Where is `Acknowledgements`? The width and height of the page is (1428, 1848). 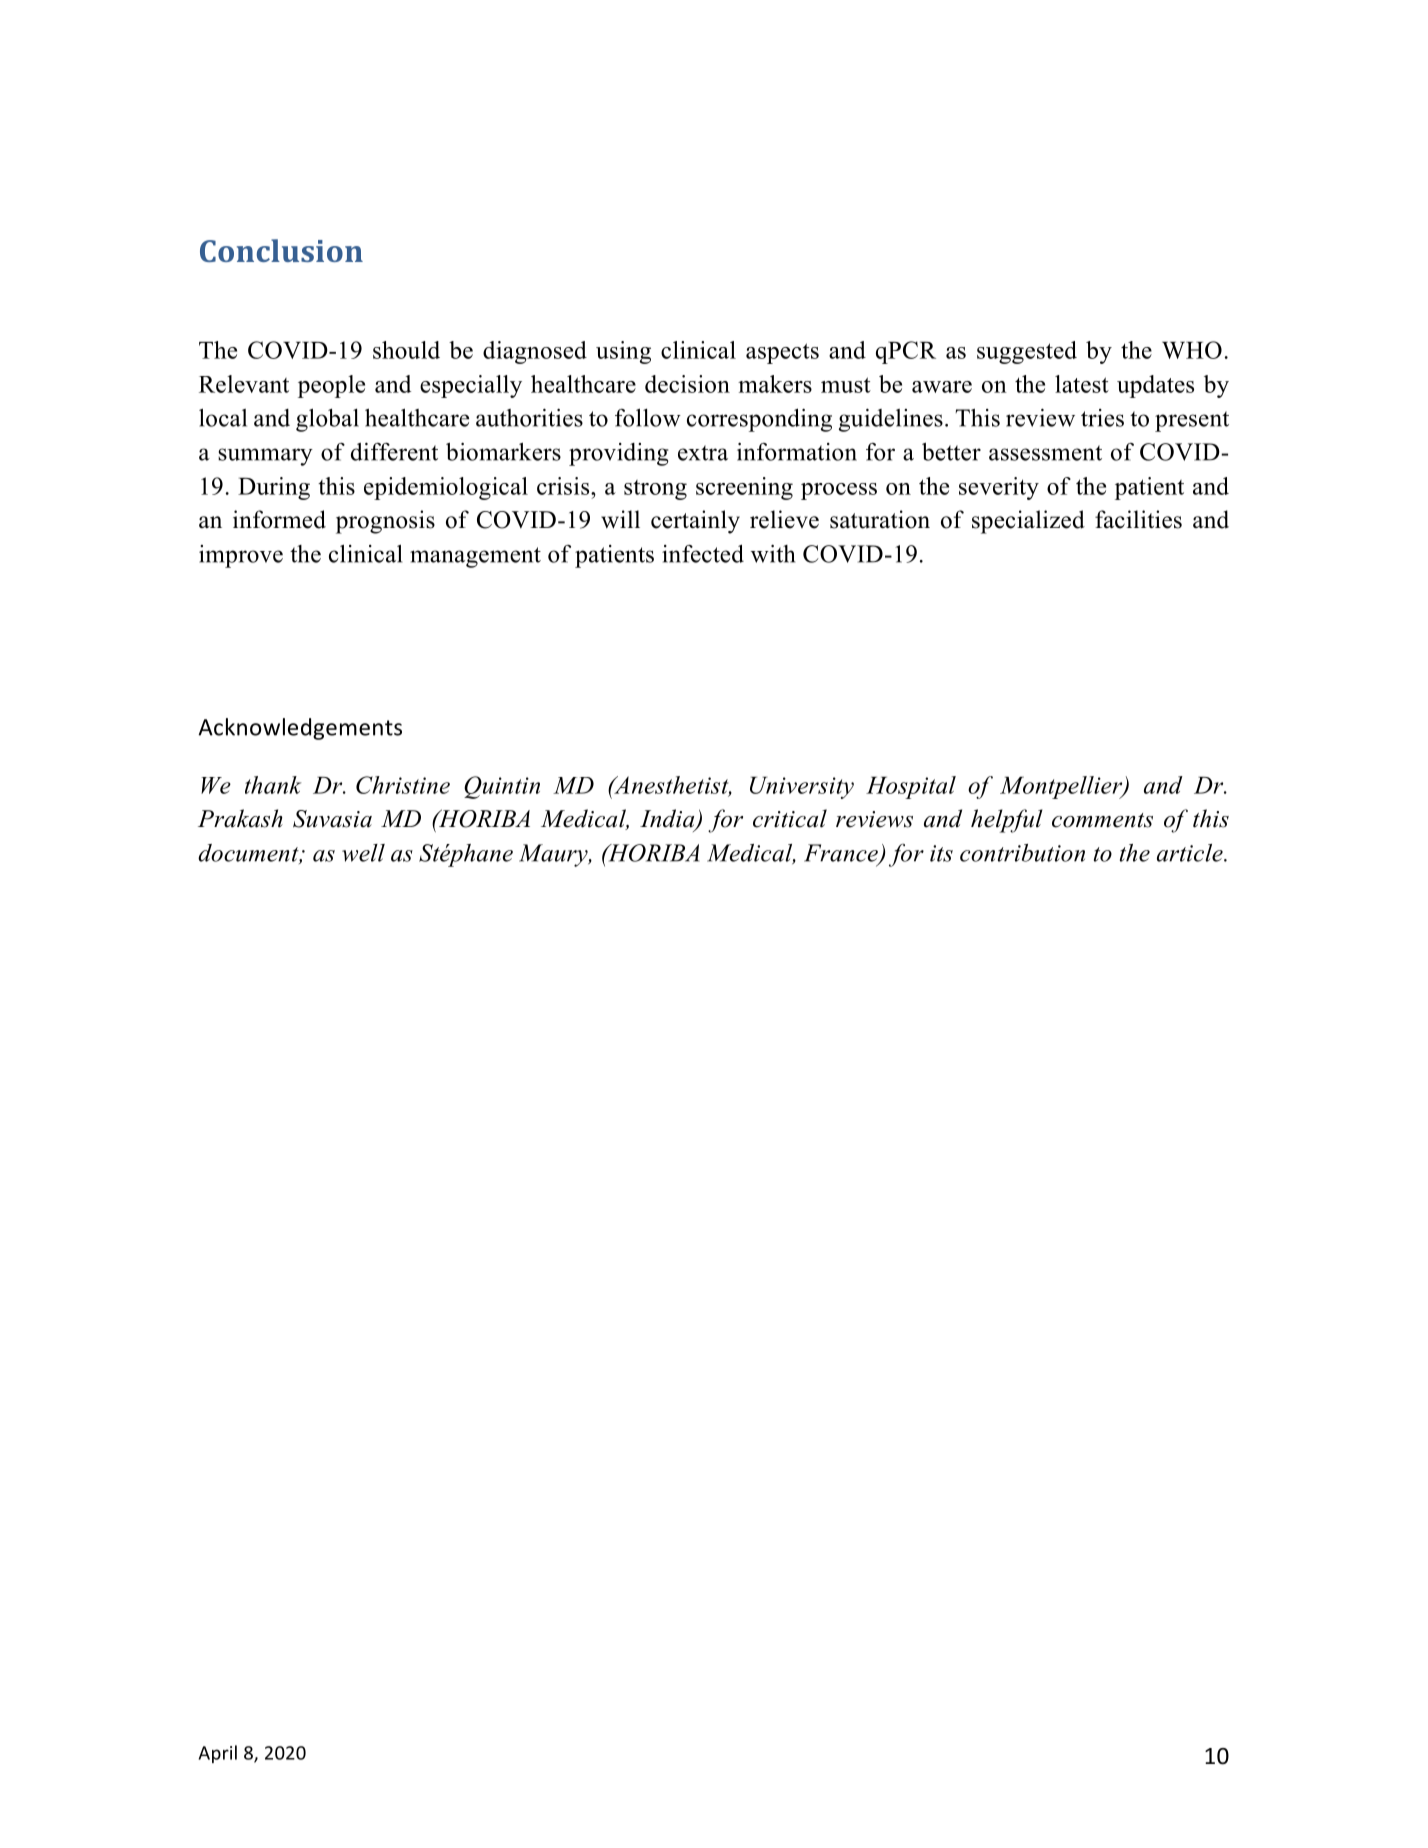
Acknowledgements is located at coordinates (300, 729).
